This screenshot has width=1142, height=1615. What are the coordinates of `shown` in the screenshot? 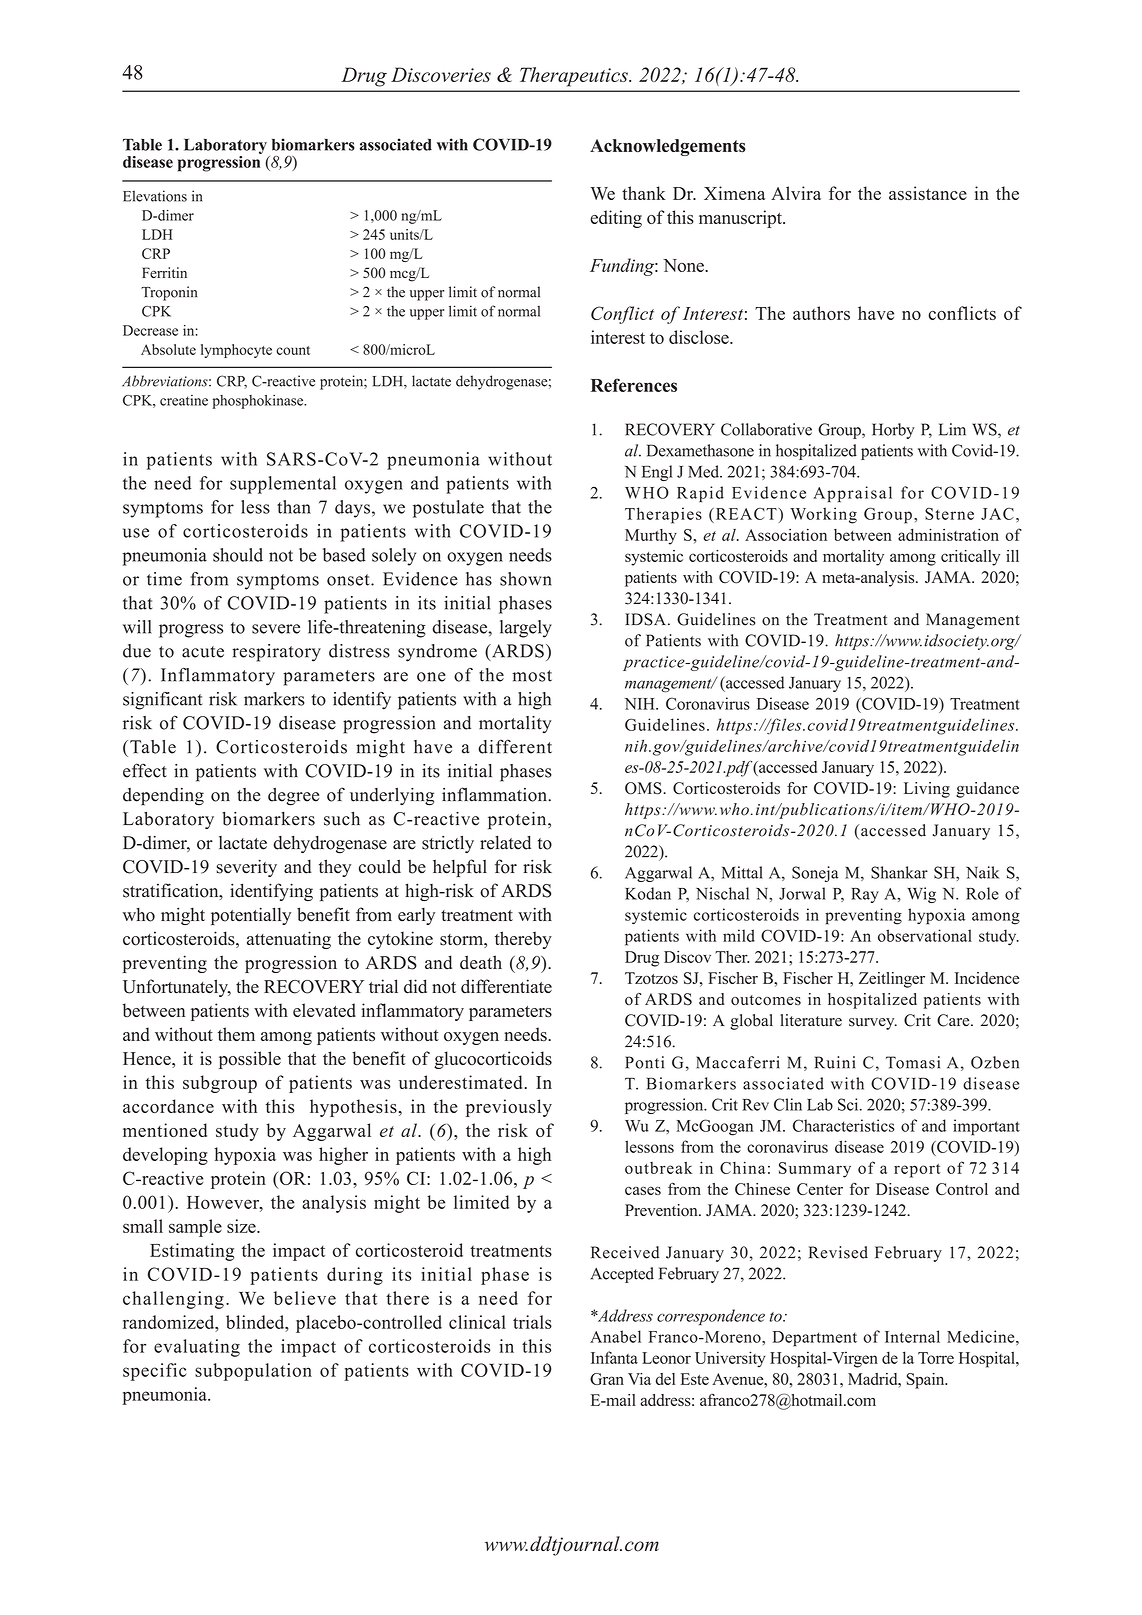 It's located at (526, 579).
